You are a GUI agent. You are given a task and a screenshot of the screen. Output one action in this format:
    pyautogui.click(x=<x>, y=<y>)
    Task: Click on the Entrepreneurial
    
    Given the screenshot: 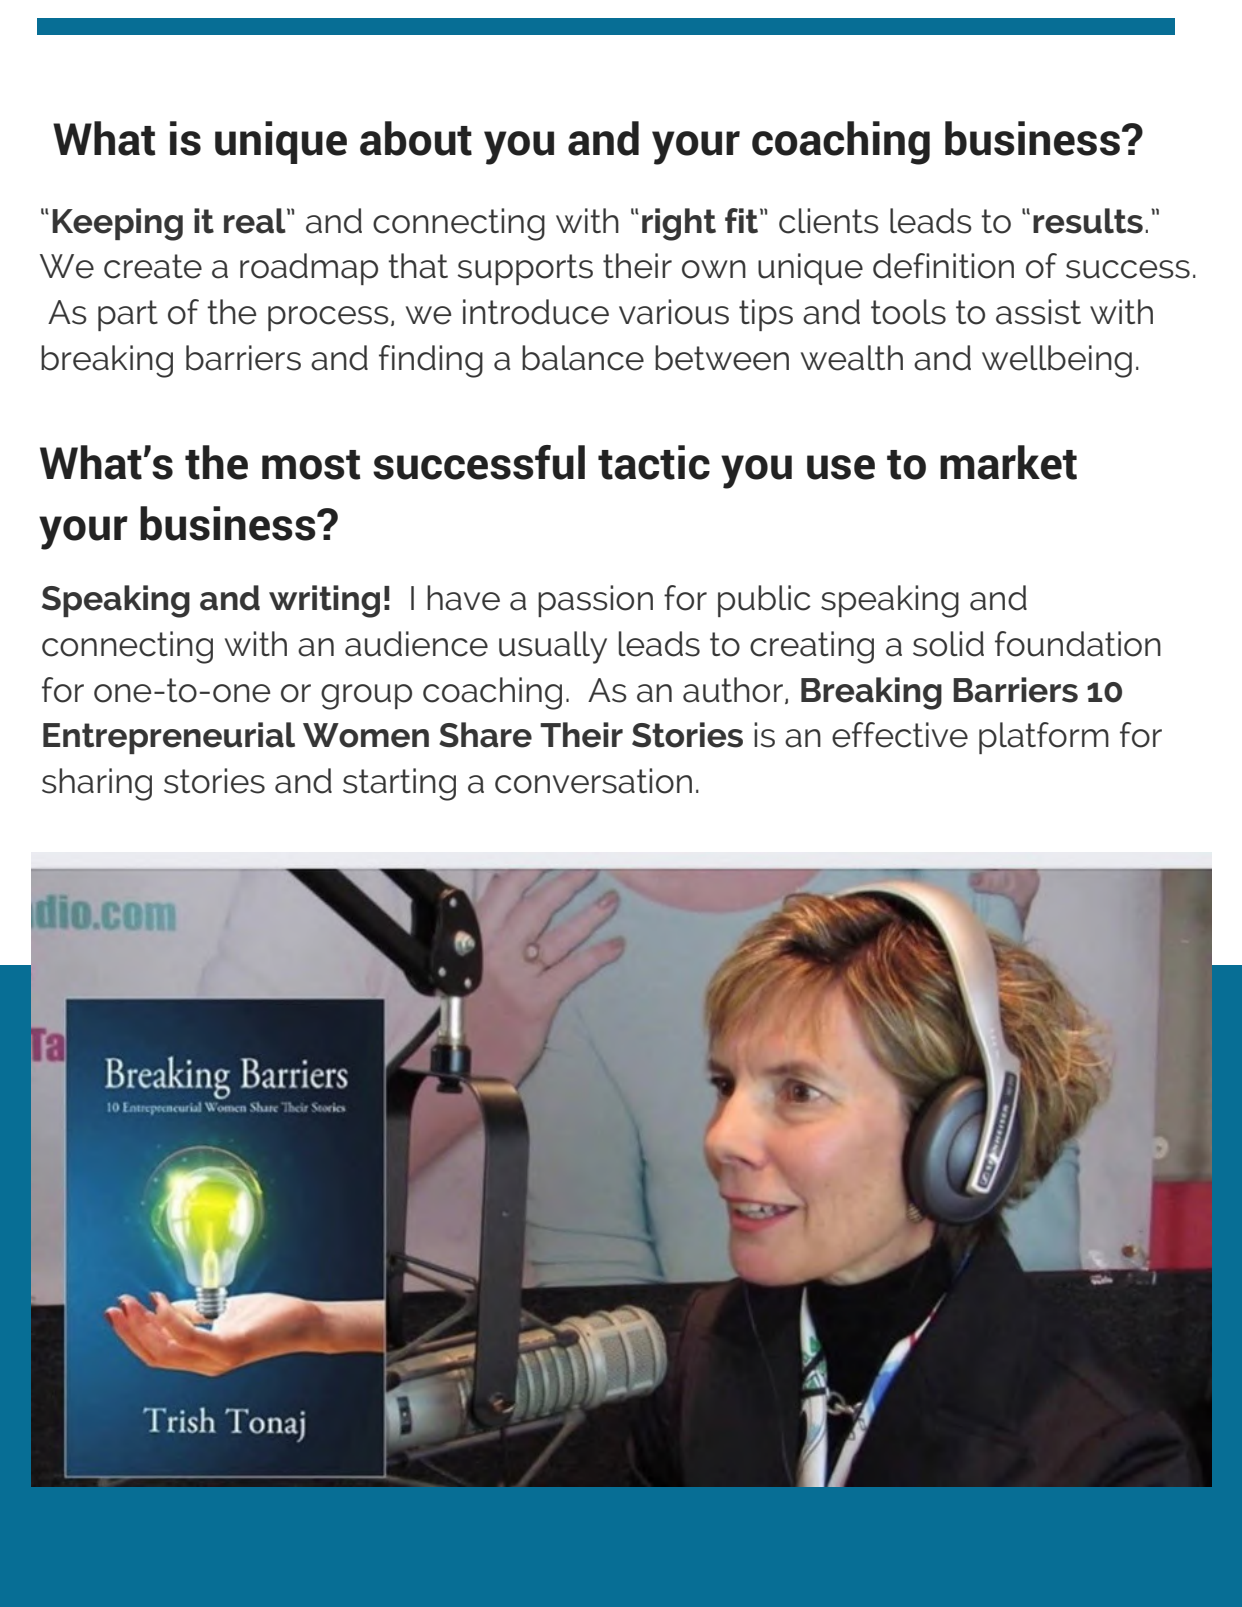 What is the action you would take?
    pyautogui.click(x=169, y=738)
